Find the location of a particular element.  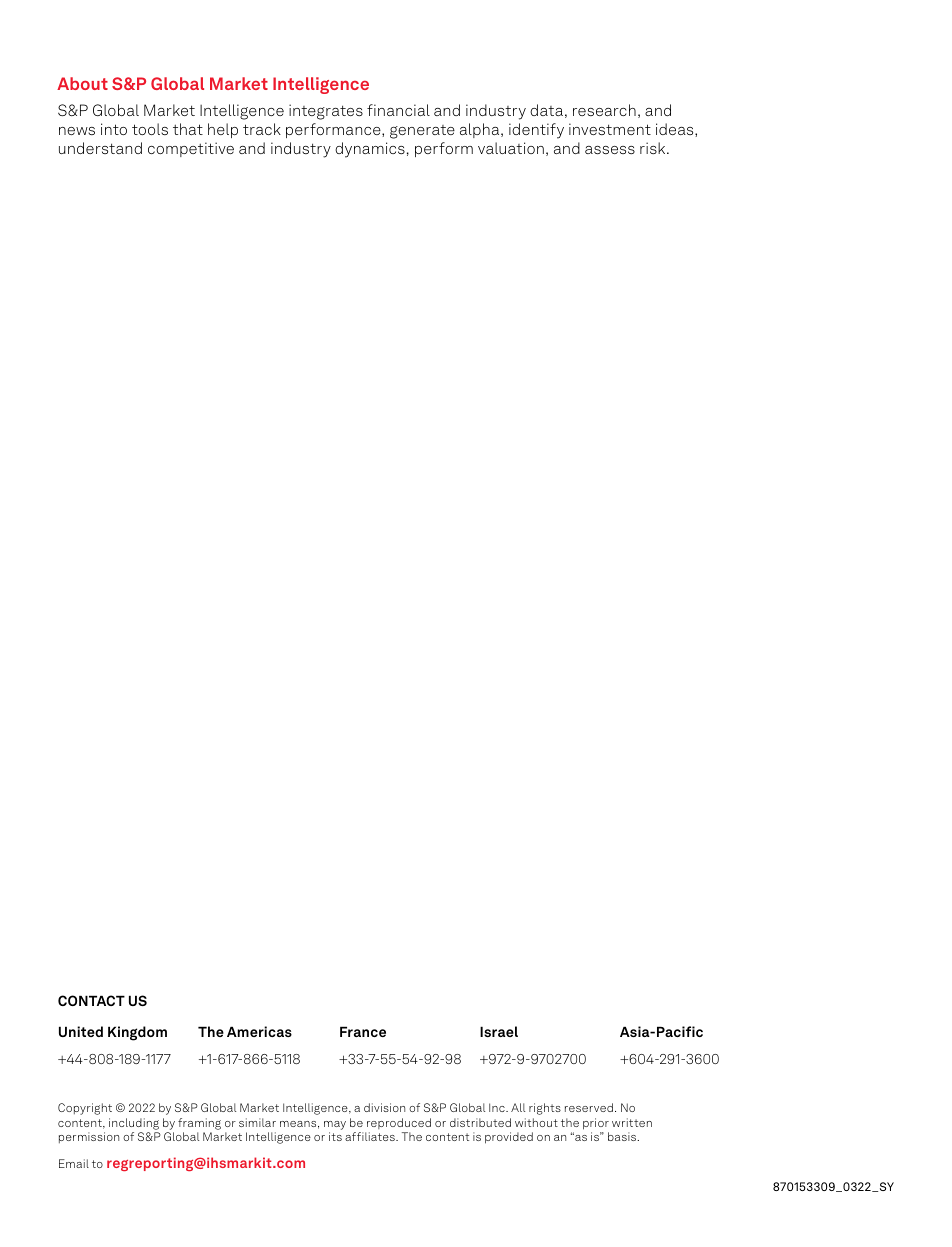

dynamics is located at coordinates (370, 150).
